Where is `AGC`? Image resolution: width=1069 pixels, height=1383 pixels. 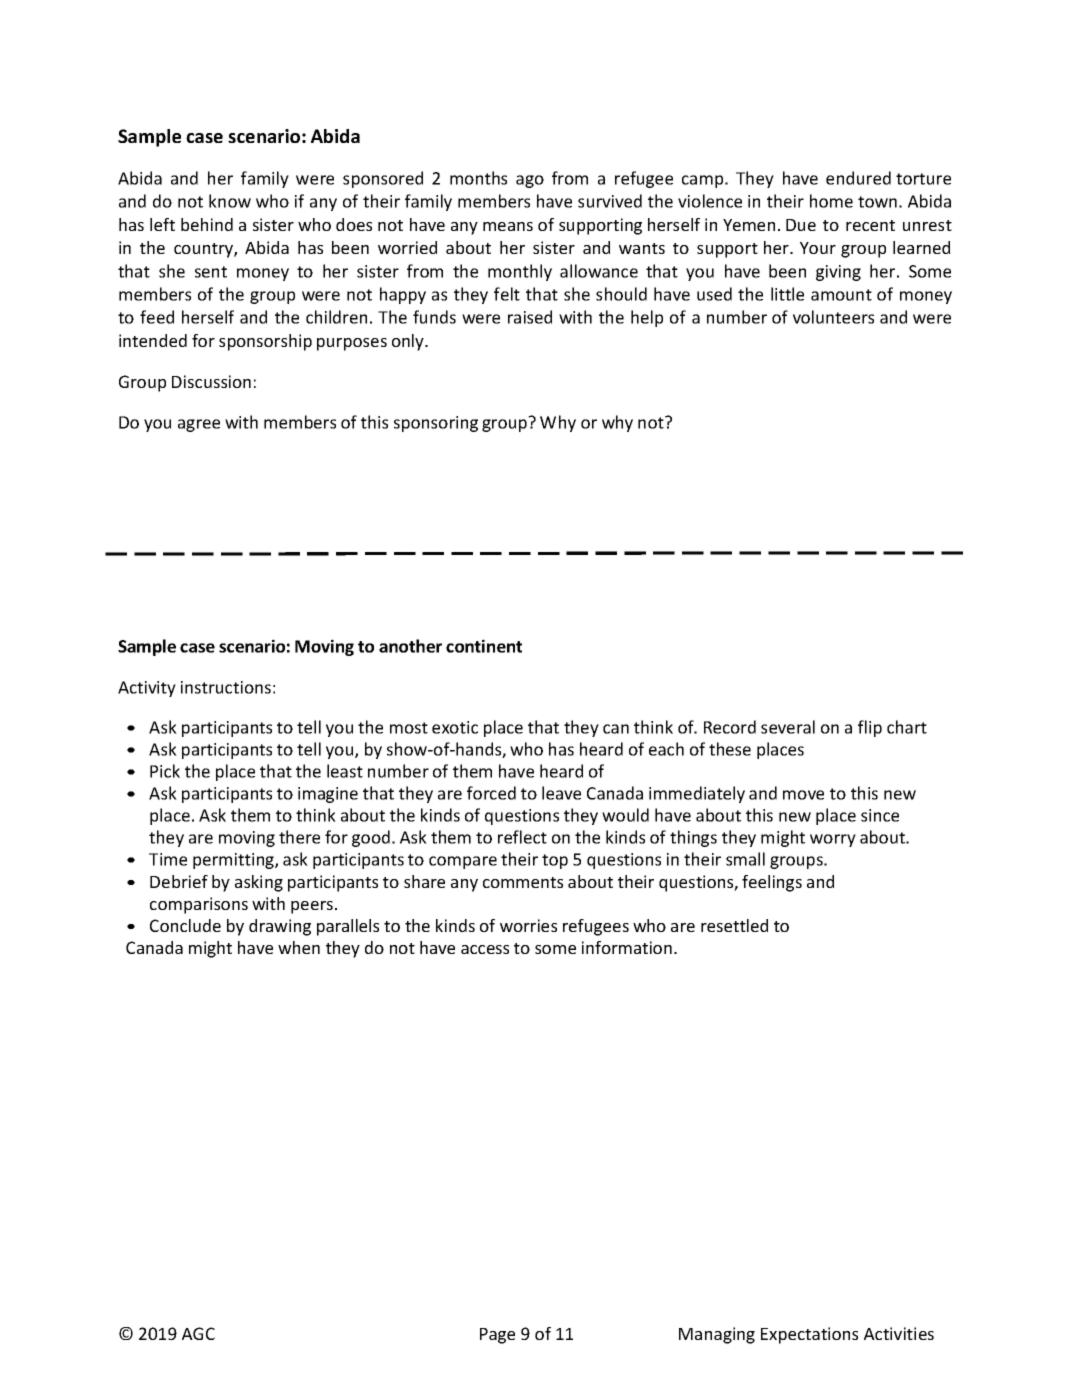 AGC is located at coordinates (198, 1333).
